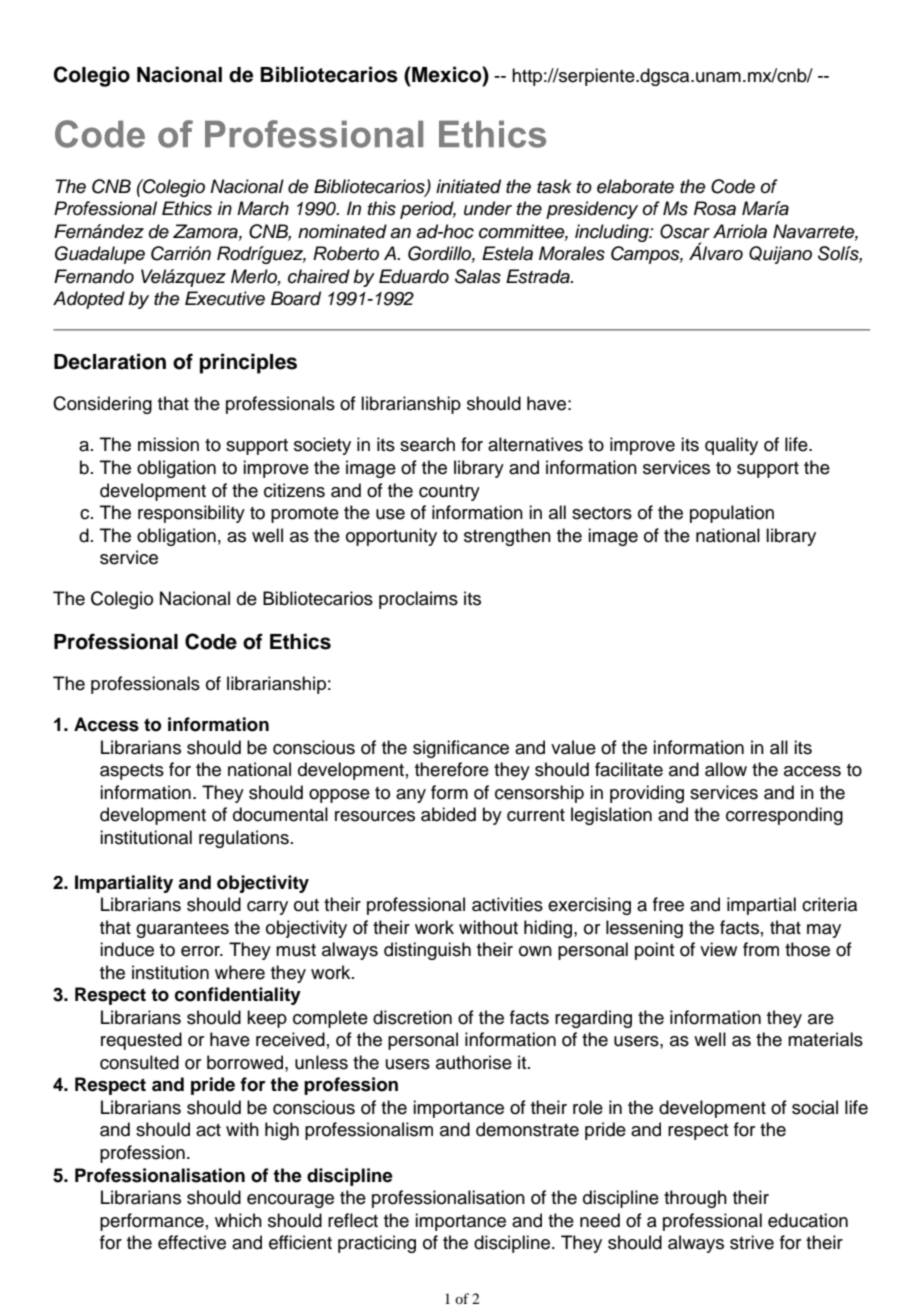 The height and width of the page is (1308, 924). I want to click on March, so click(263, 208).
